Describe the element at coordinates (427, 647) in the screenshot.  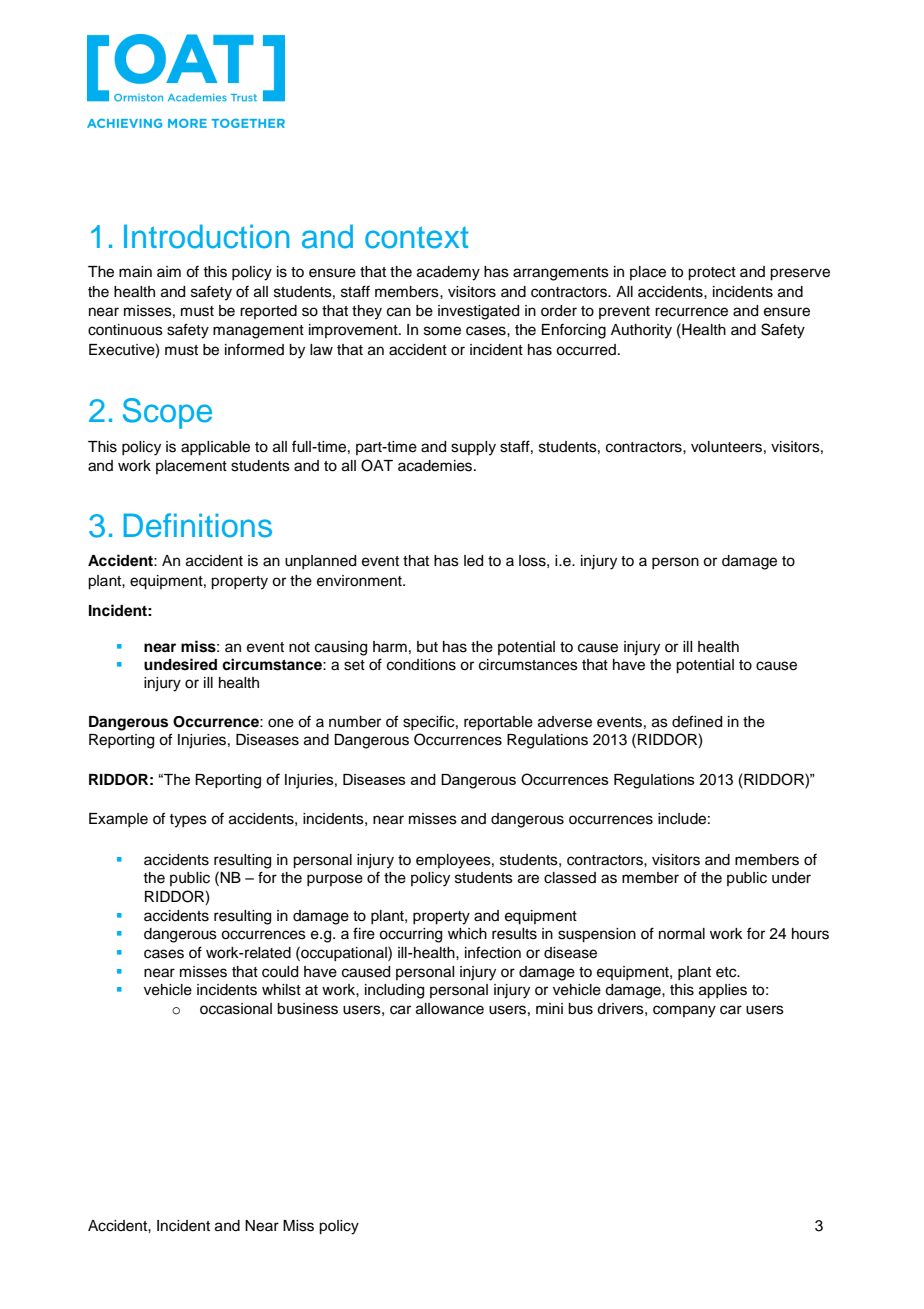
I see `but` at that location.
